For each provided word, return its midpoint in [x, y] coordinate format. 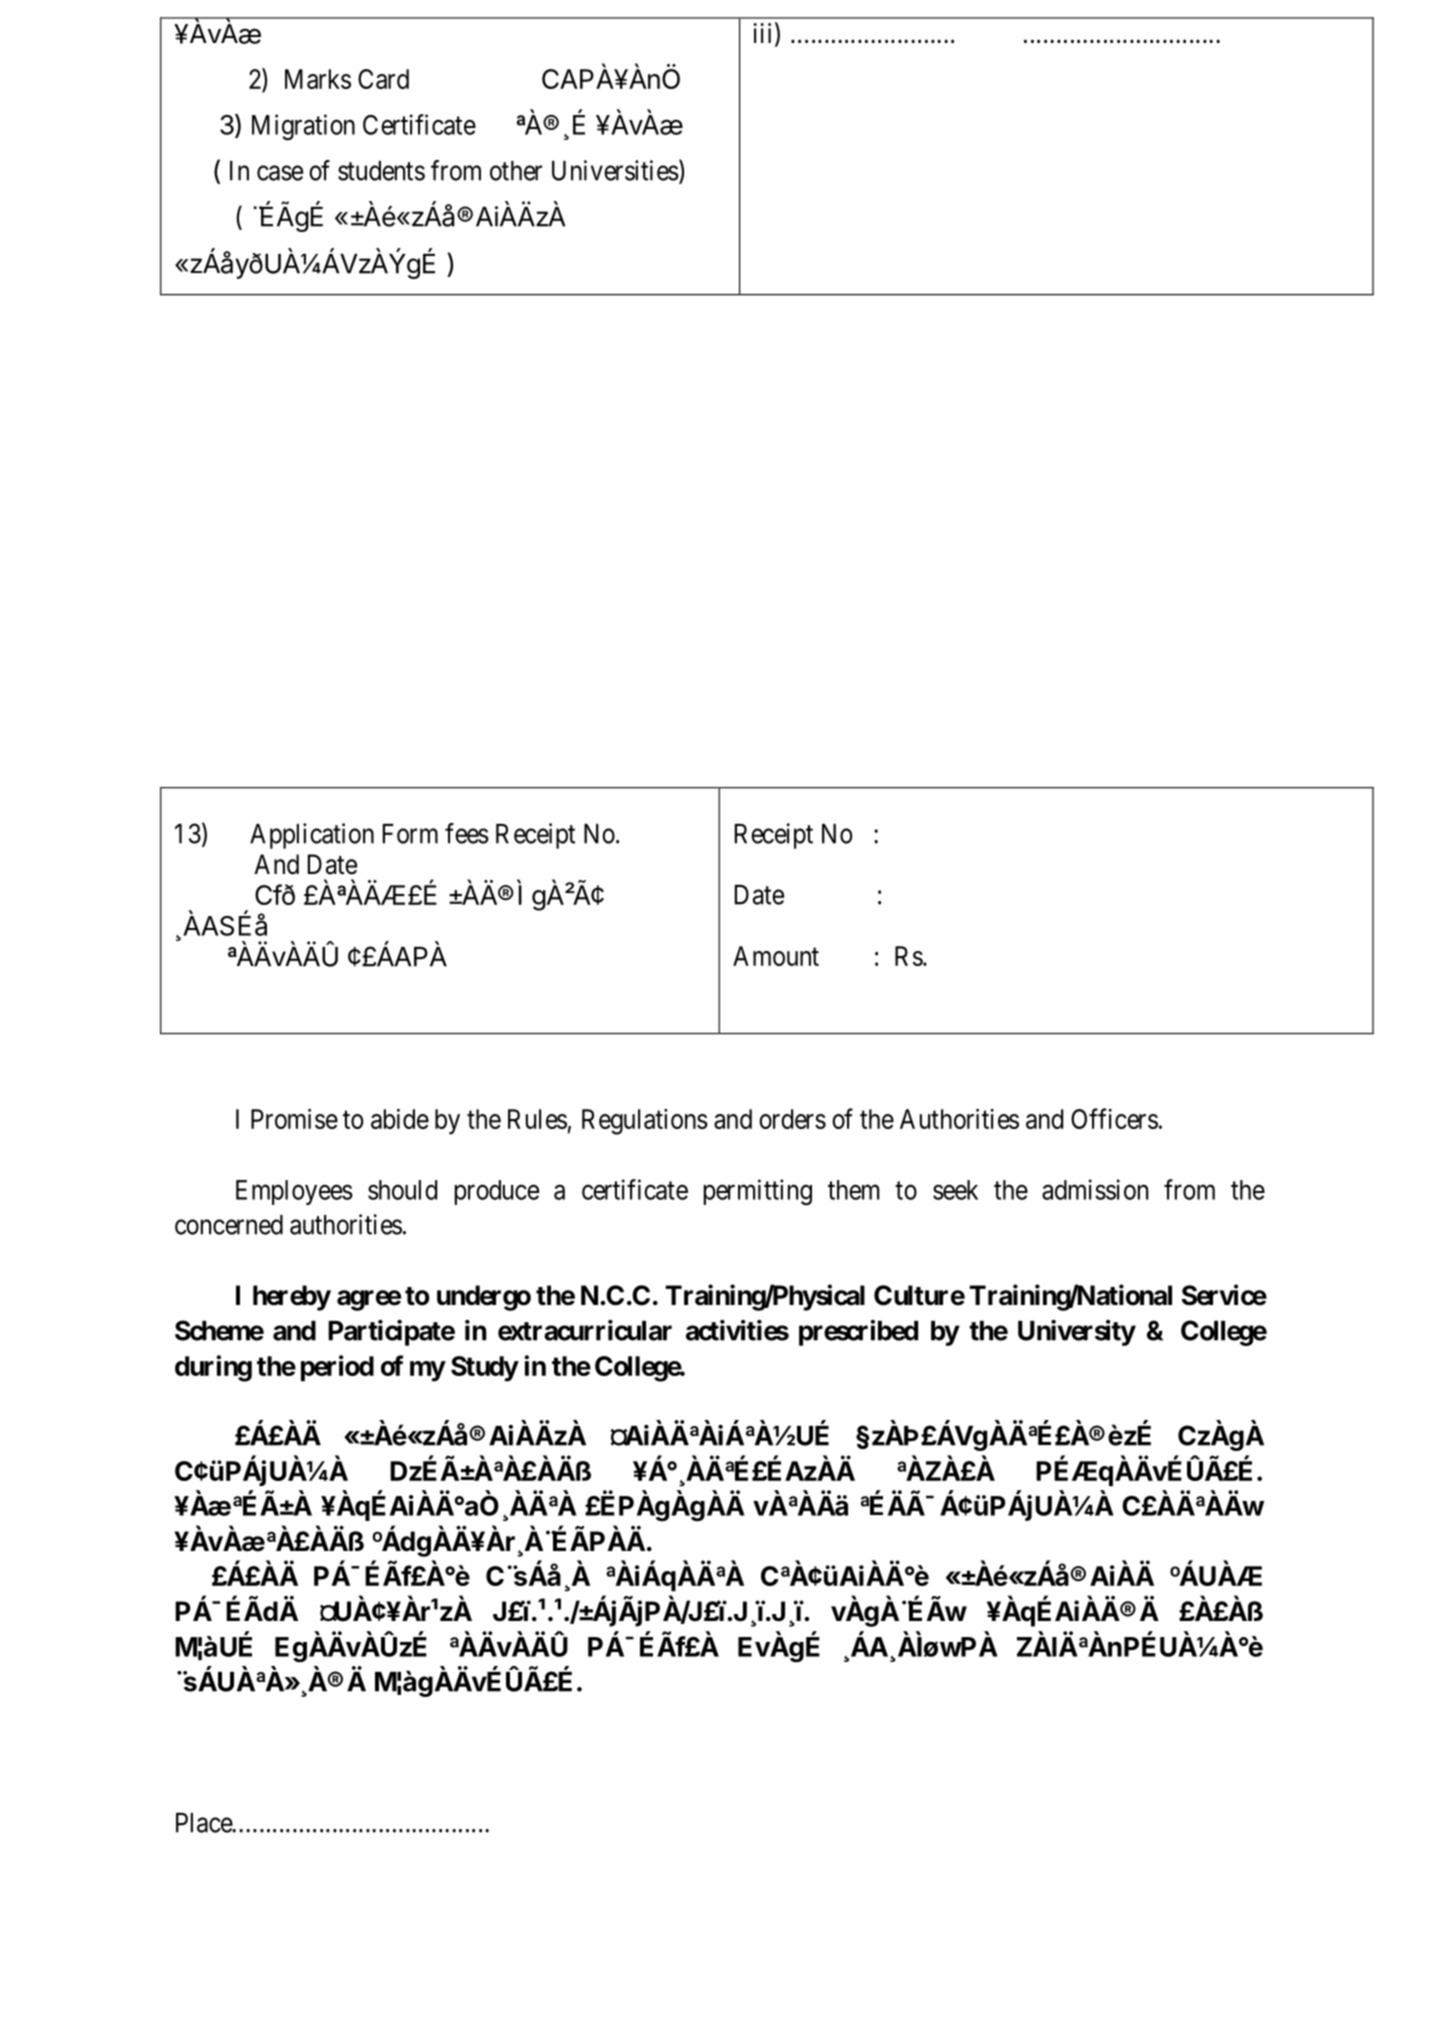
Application [312, 836]
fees [467, 833]
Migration [303, 127]
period [337, 1368]
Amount [776, 956]
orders [792, 1119]
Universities [615, 170]
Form [410, 834]
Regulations [645, 1122]
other [516, 171]
